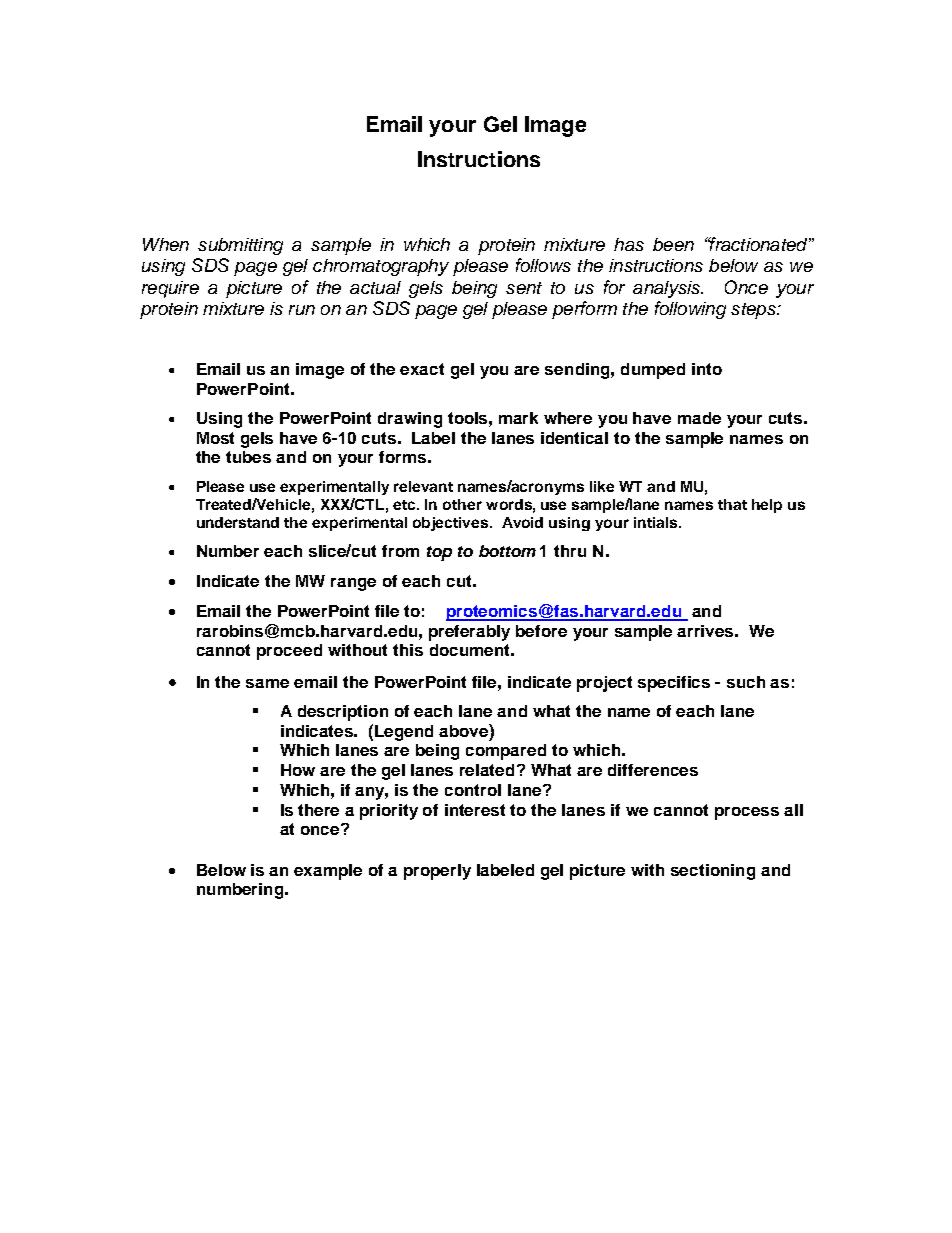 The image size is (952, 1233). Describe the element at coordinates (469, 633) in the image. I see `preferably` at that location.
